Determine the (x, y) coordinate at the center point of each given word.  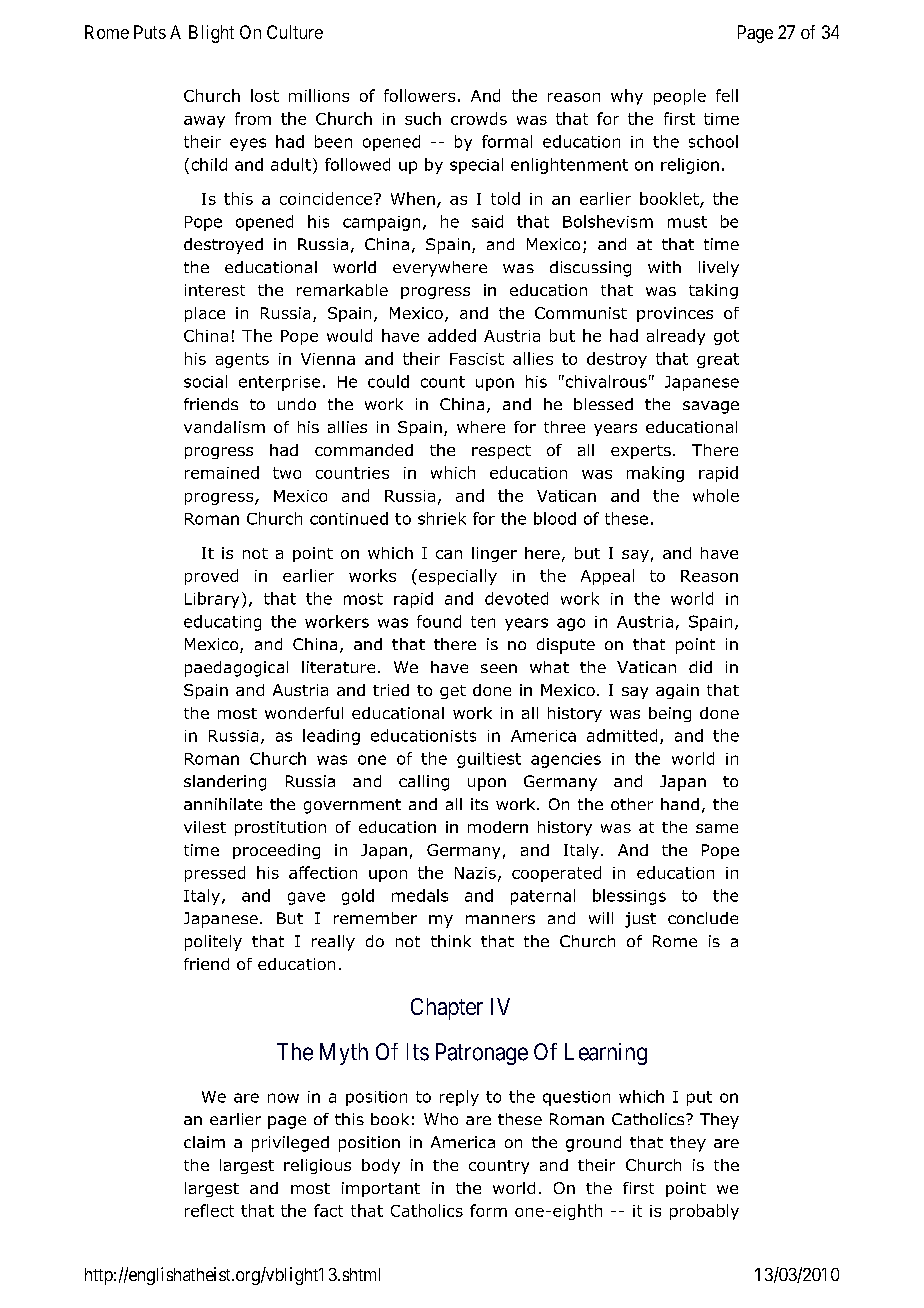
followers (419, 95)
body (381, 1166)
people (680, 97)
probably (704, 1212)
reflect (209, 1210)
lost (265, 95)
